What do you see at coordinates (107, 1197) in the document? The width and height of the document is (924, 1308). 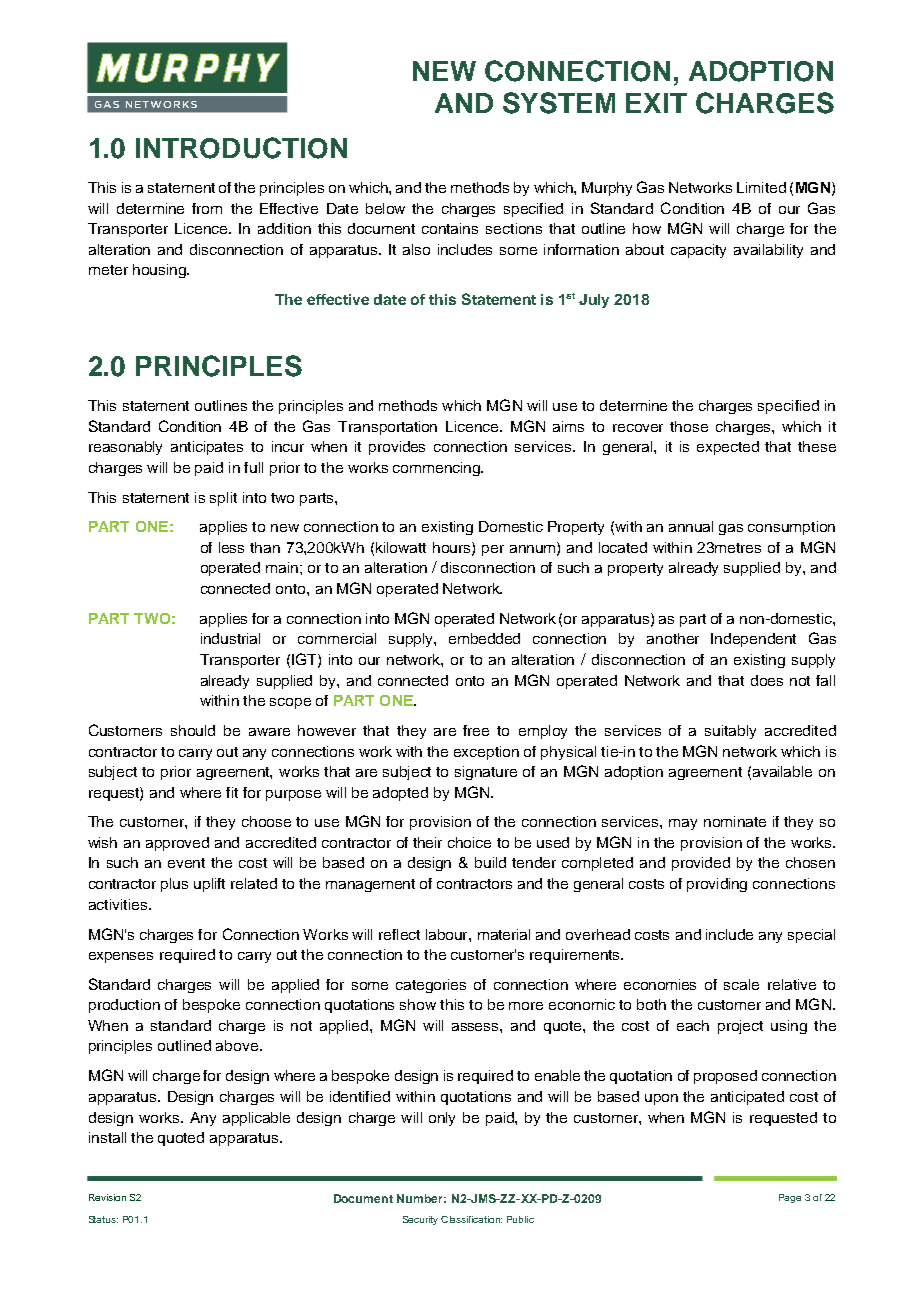 I see `Revision` at bounding box center [107, 1197].
